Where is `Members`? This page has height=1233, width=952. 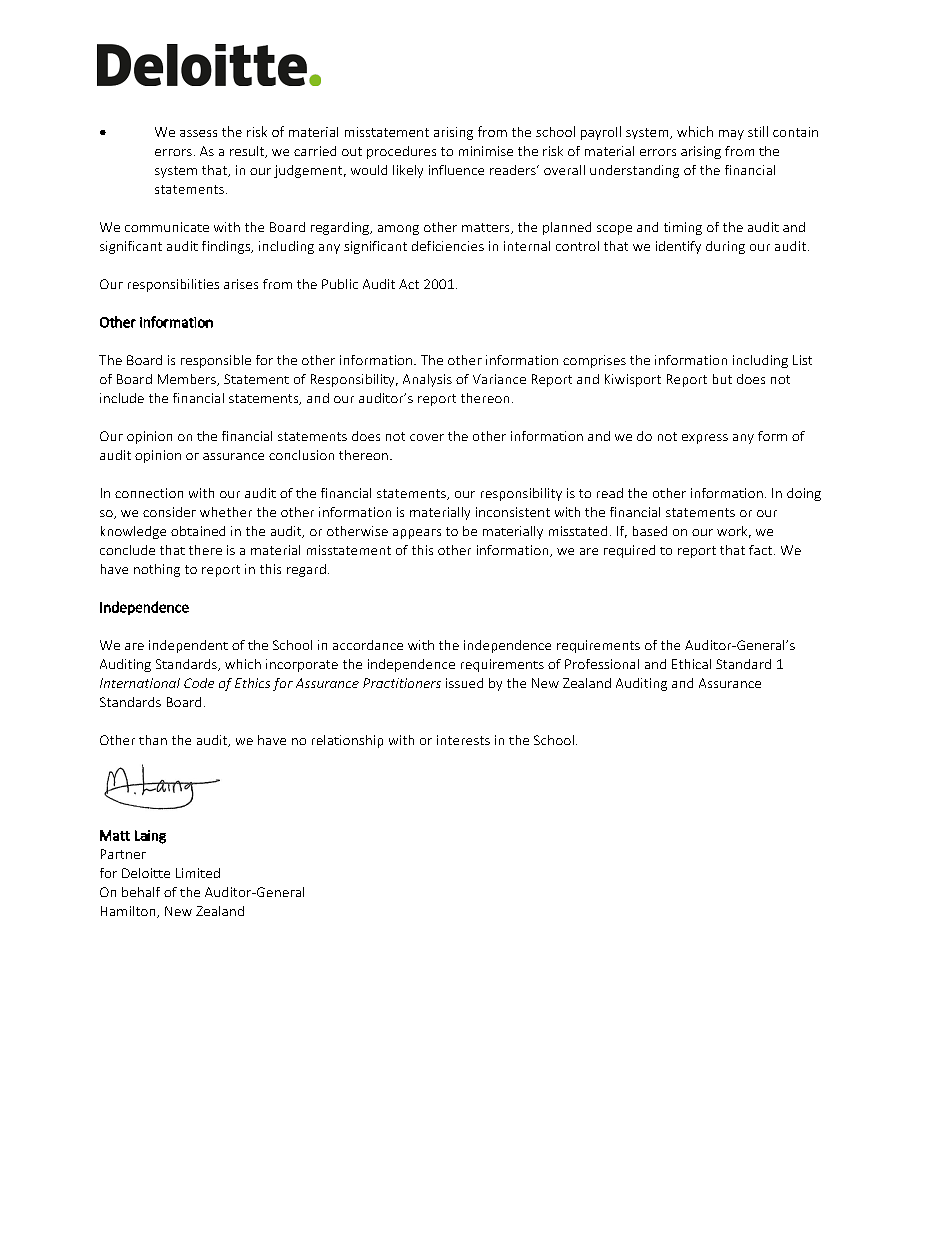 Members is located at coordinates (188, 380).
